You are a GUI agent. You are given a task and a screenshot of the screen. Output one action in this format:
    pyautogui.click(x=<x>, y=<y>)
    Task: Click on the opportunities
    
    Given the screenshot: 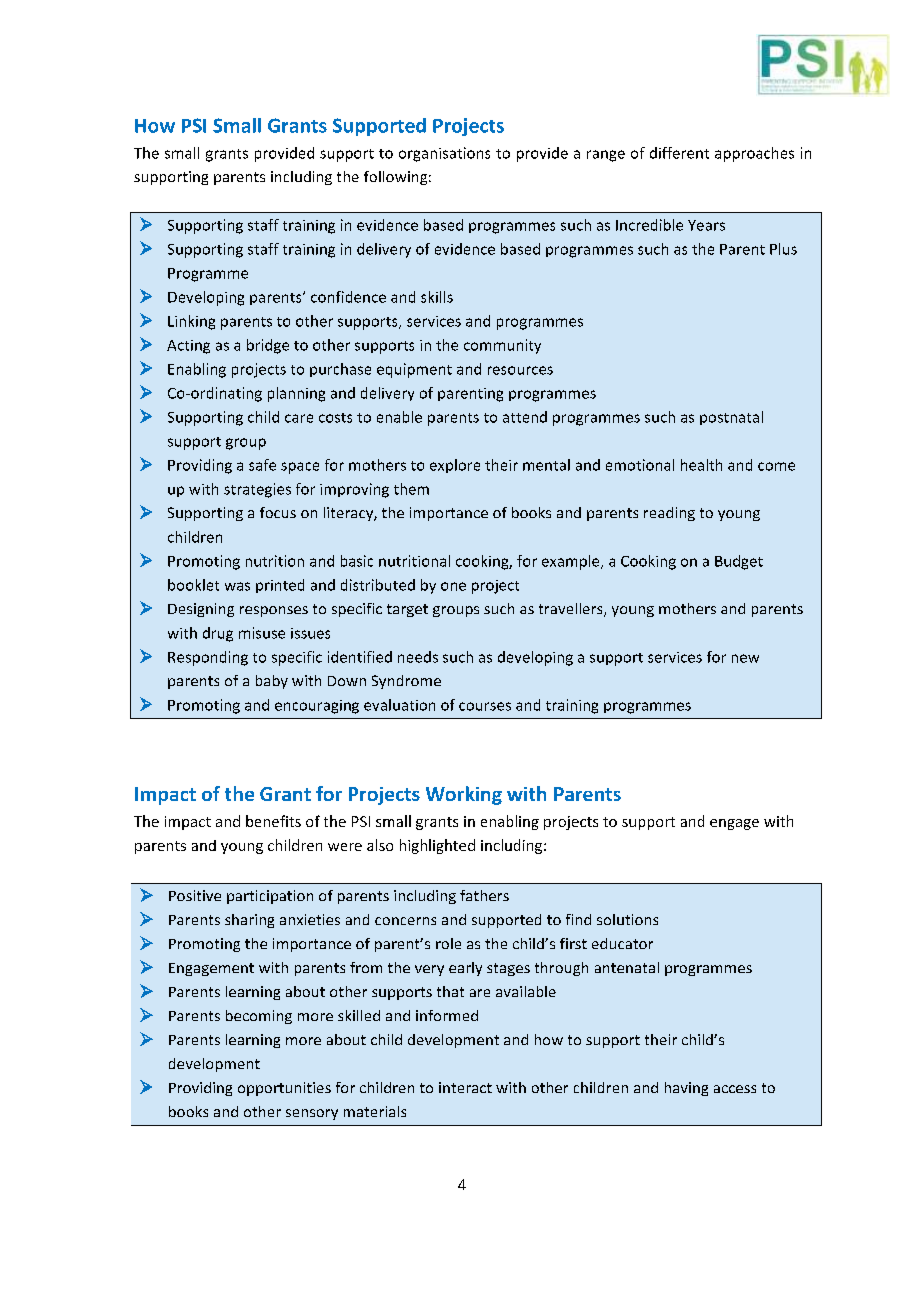 What is the action you would take?
    pyautogui.click(x=284, y=1089)
